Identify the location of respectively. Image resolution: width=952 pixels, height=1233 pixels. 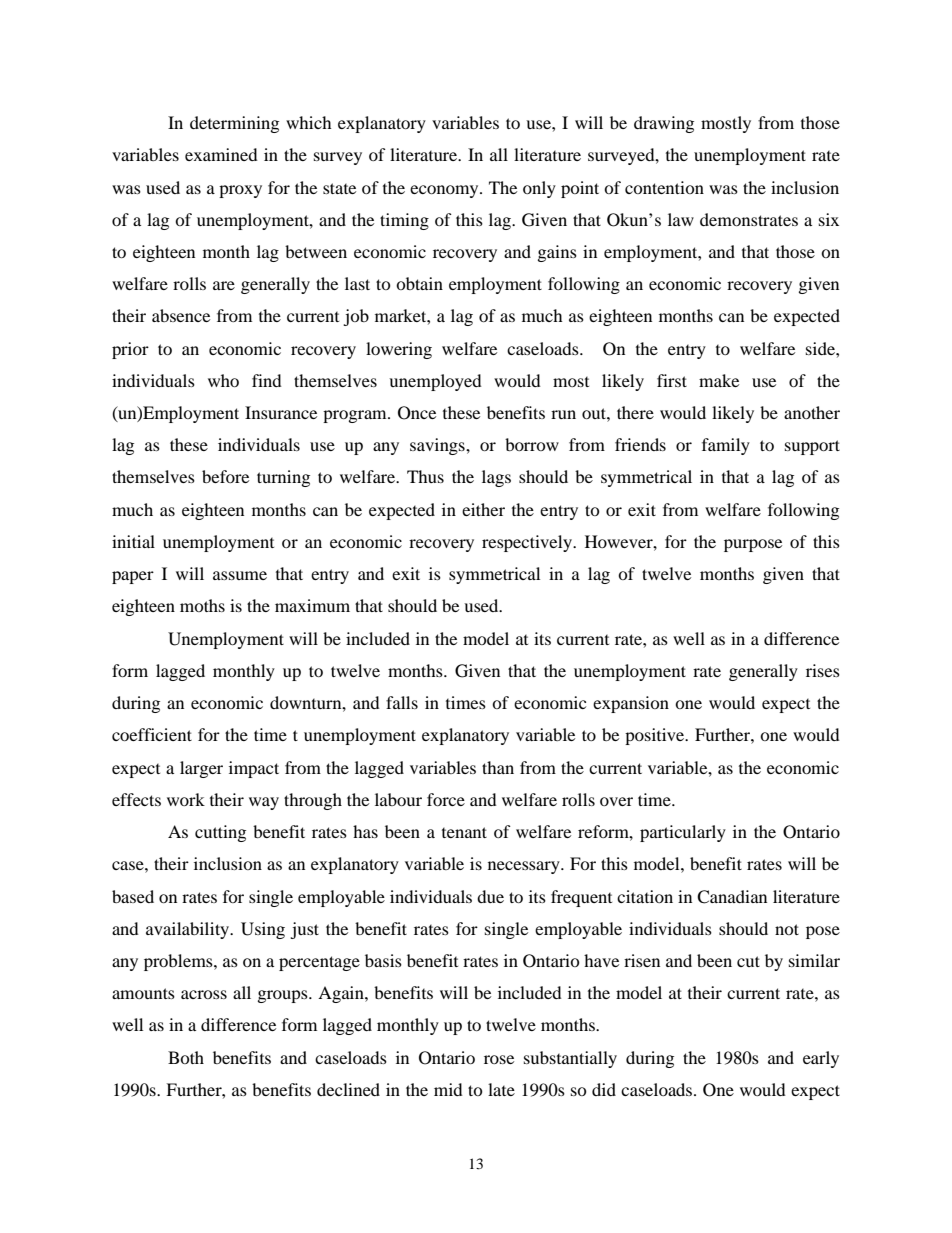
(528, 543).
